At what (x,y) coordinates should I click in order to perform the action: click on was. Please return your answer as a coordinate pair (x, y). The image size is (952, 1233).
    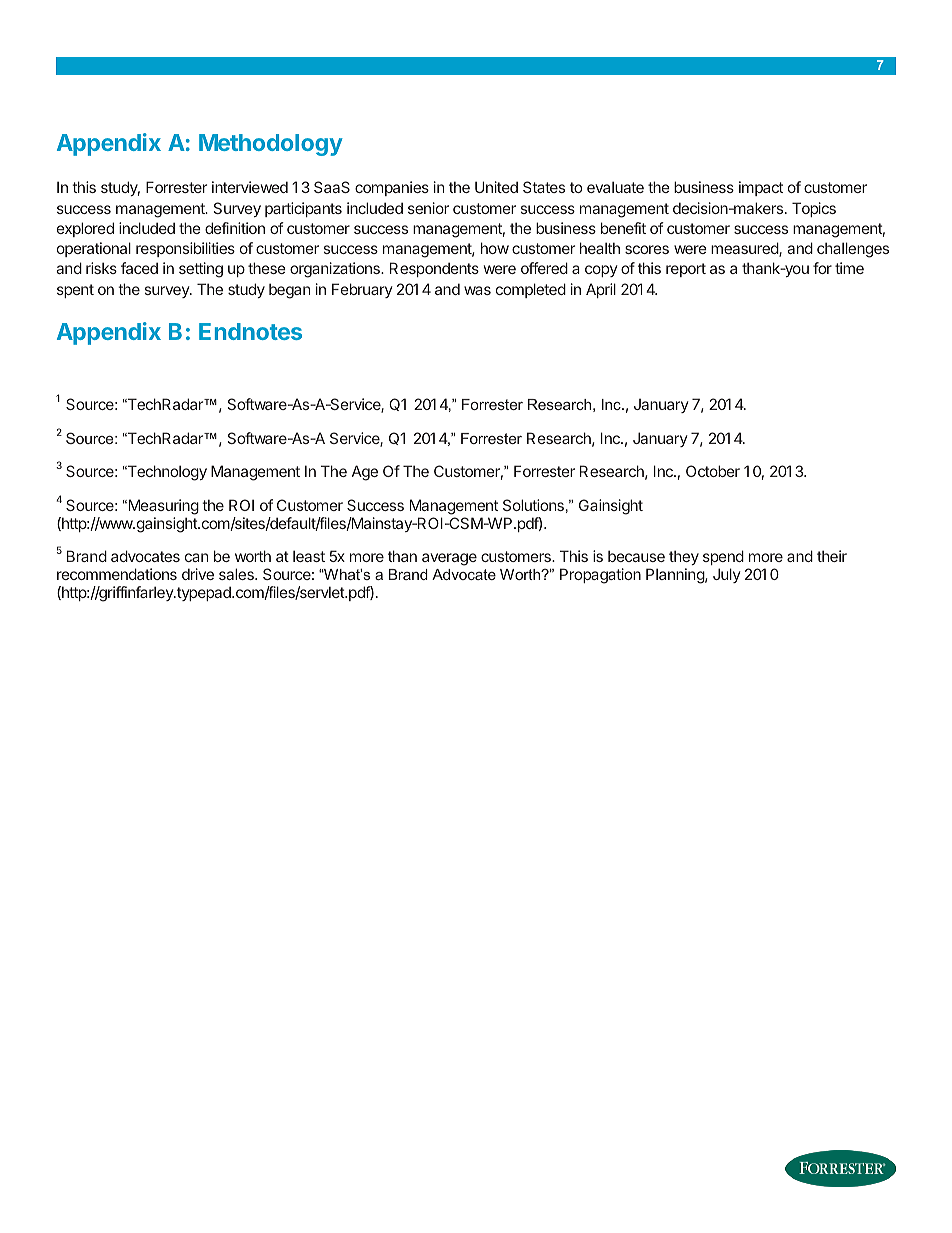
    Looking at the image, I should click on (477, 290).
